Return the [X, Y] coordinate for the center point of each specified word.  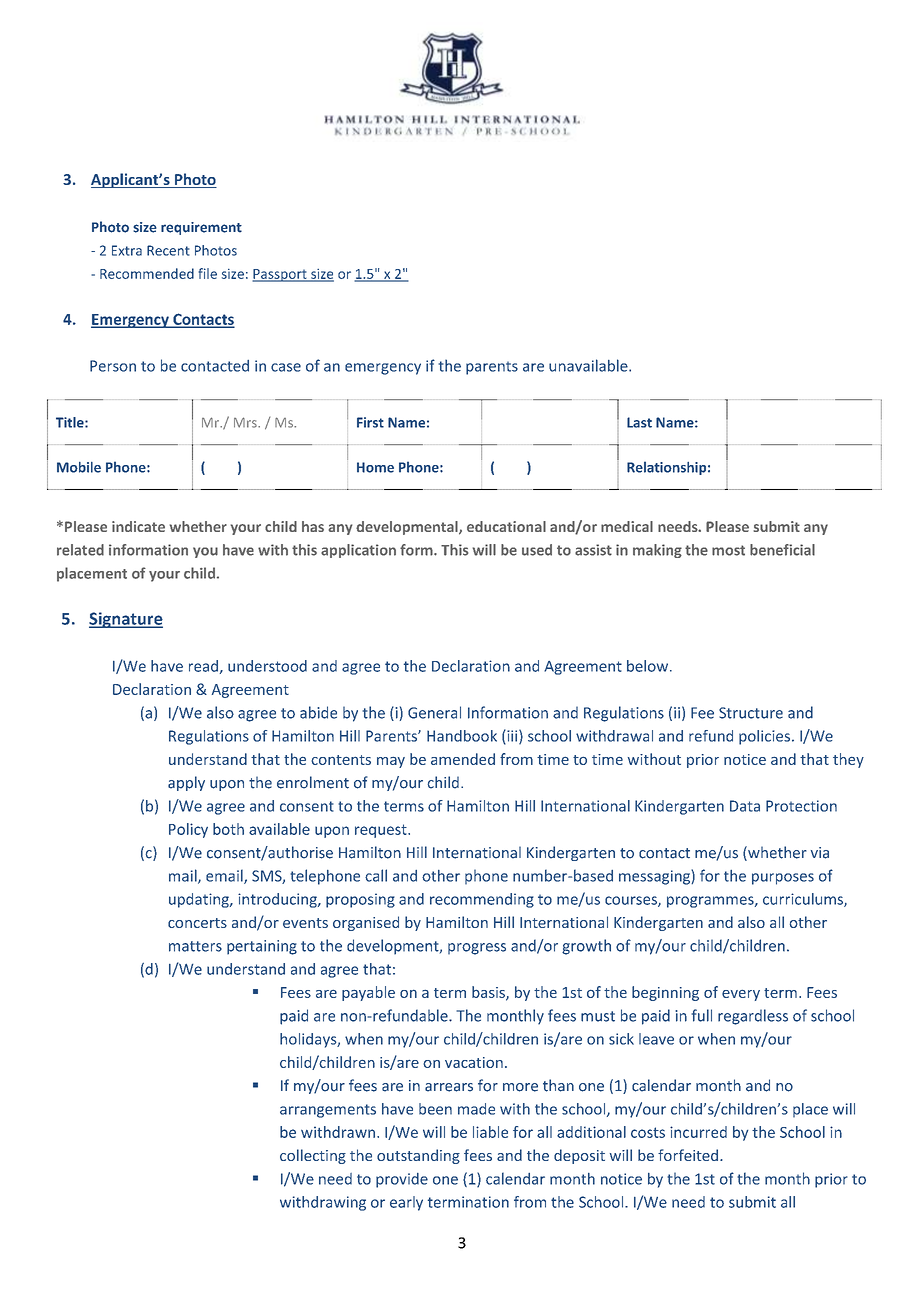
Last [639, 422]
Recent [168, 250]
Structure [751, 713]
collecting [313, 1156]
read [203, 666]
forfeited [688, 1155]
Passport [280, 275]
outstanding [418, 1156]
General [434, 712]
